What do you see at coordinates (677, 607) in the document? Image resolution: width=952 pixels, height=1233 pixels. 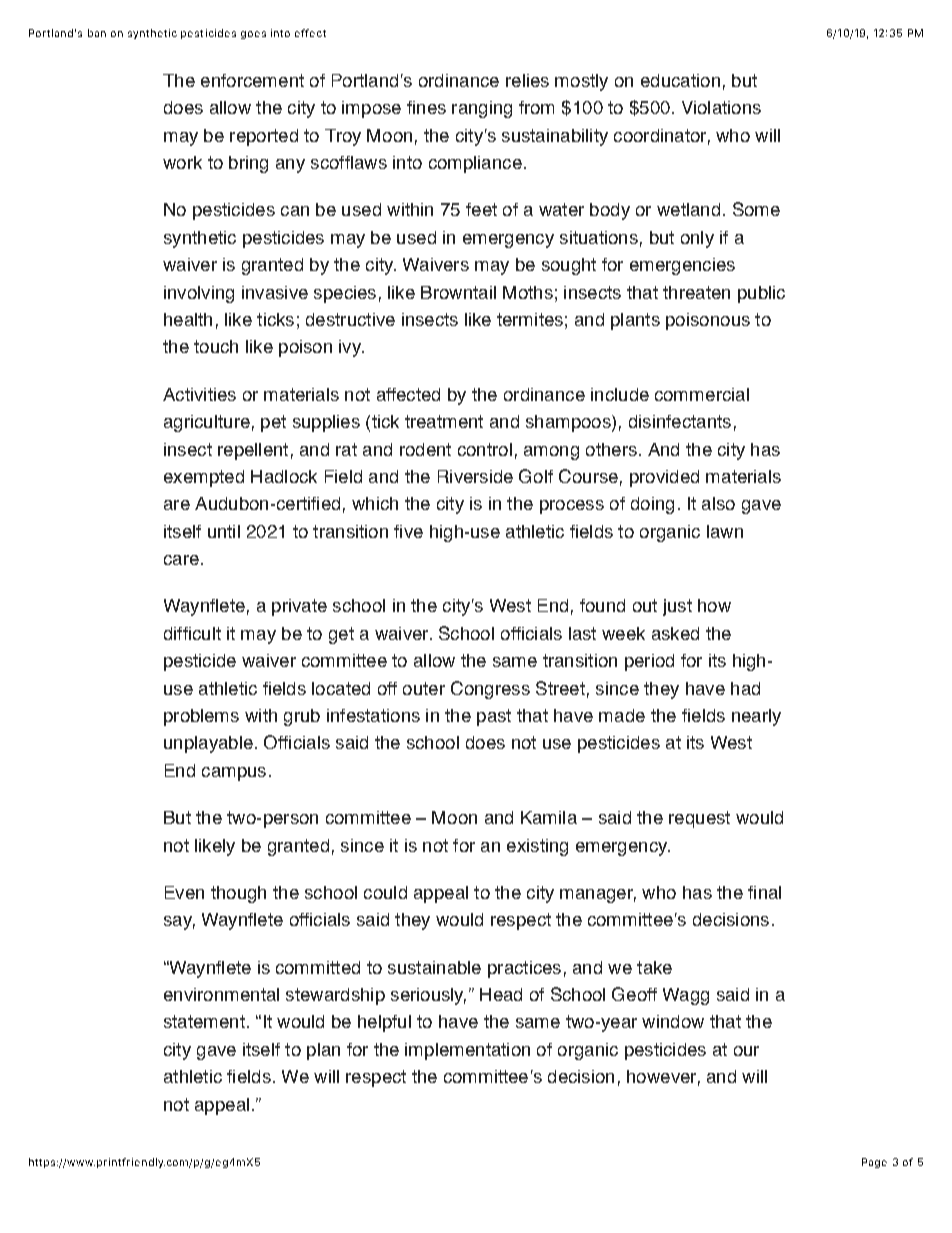 I see `just` at bounding box center [677, 607].
